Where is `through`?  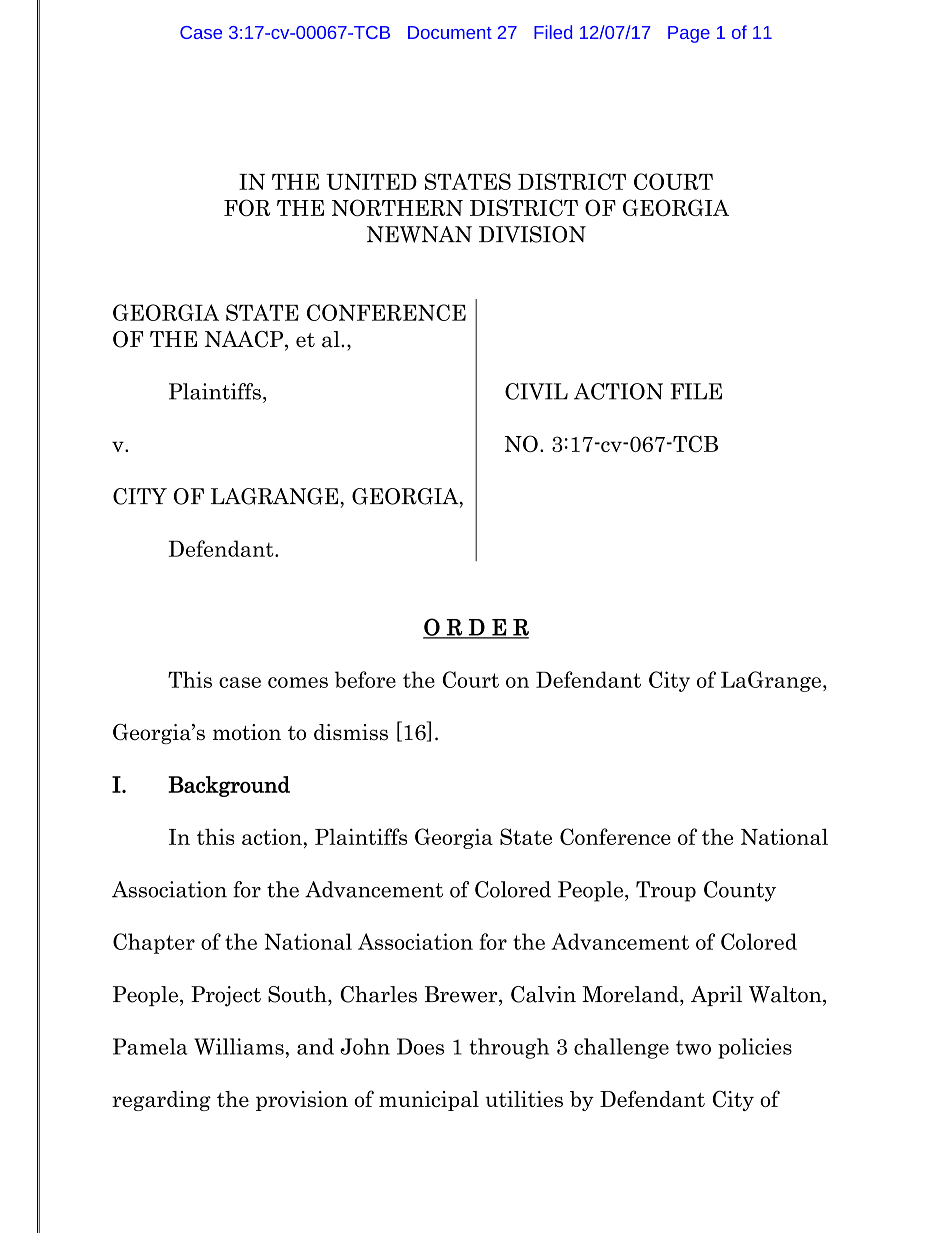
through is located at coordinates (509, 1048).
